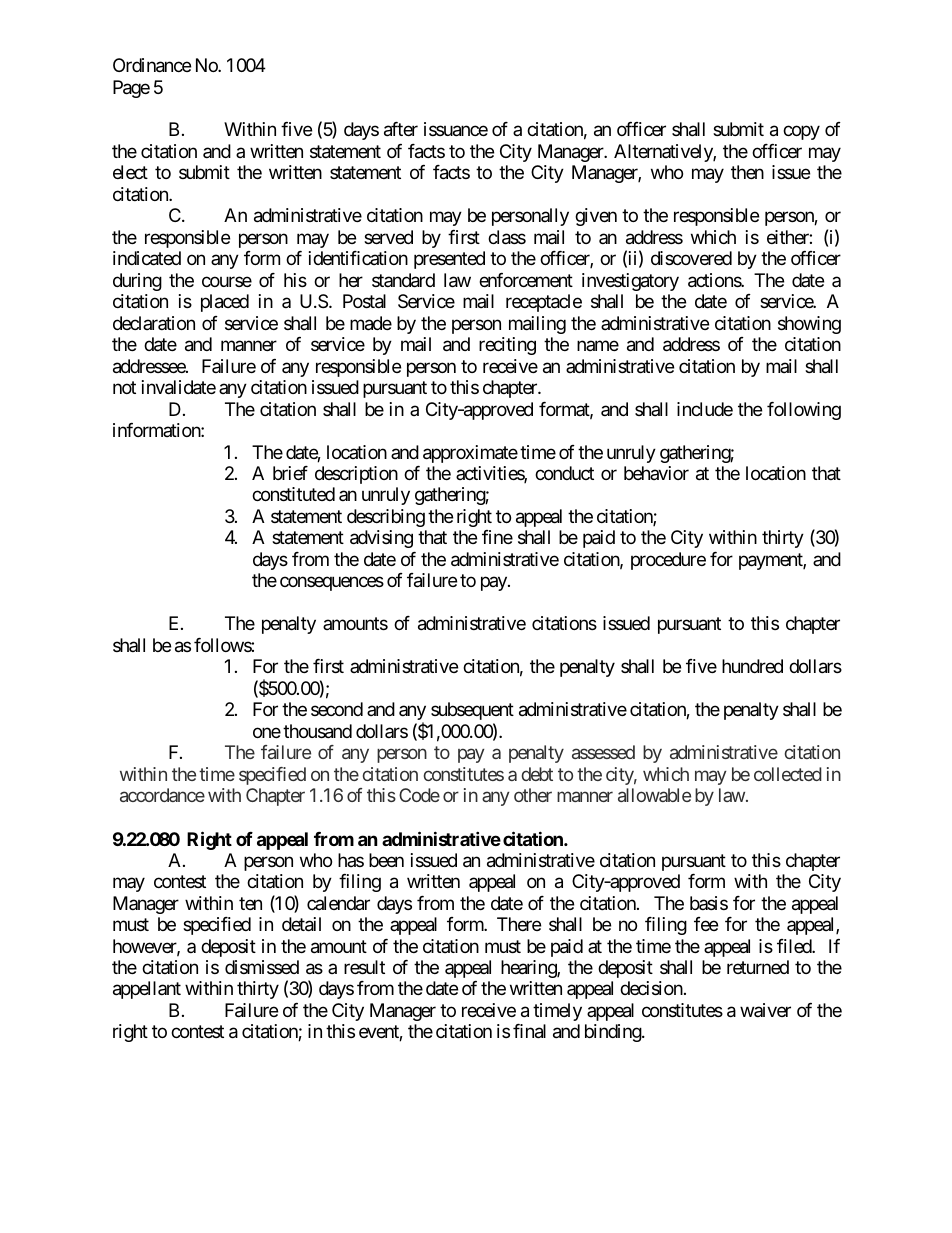 The image size is (952, 1233). I want to click on after, so click(401, 129).
